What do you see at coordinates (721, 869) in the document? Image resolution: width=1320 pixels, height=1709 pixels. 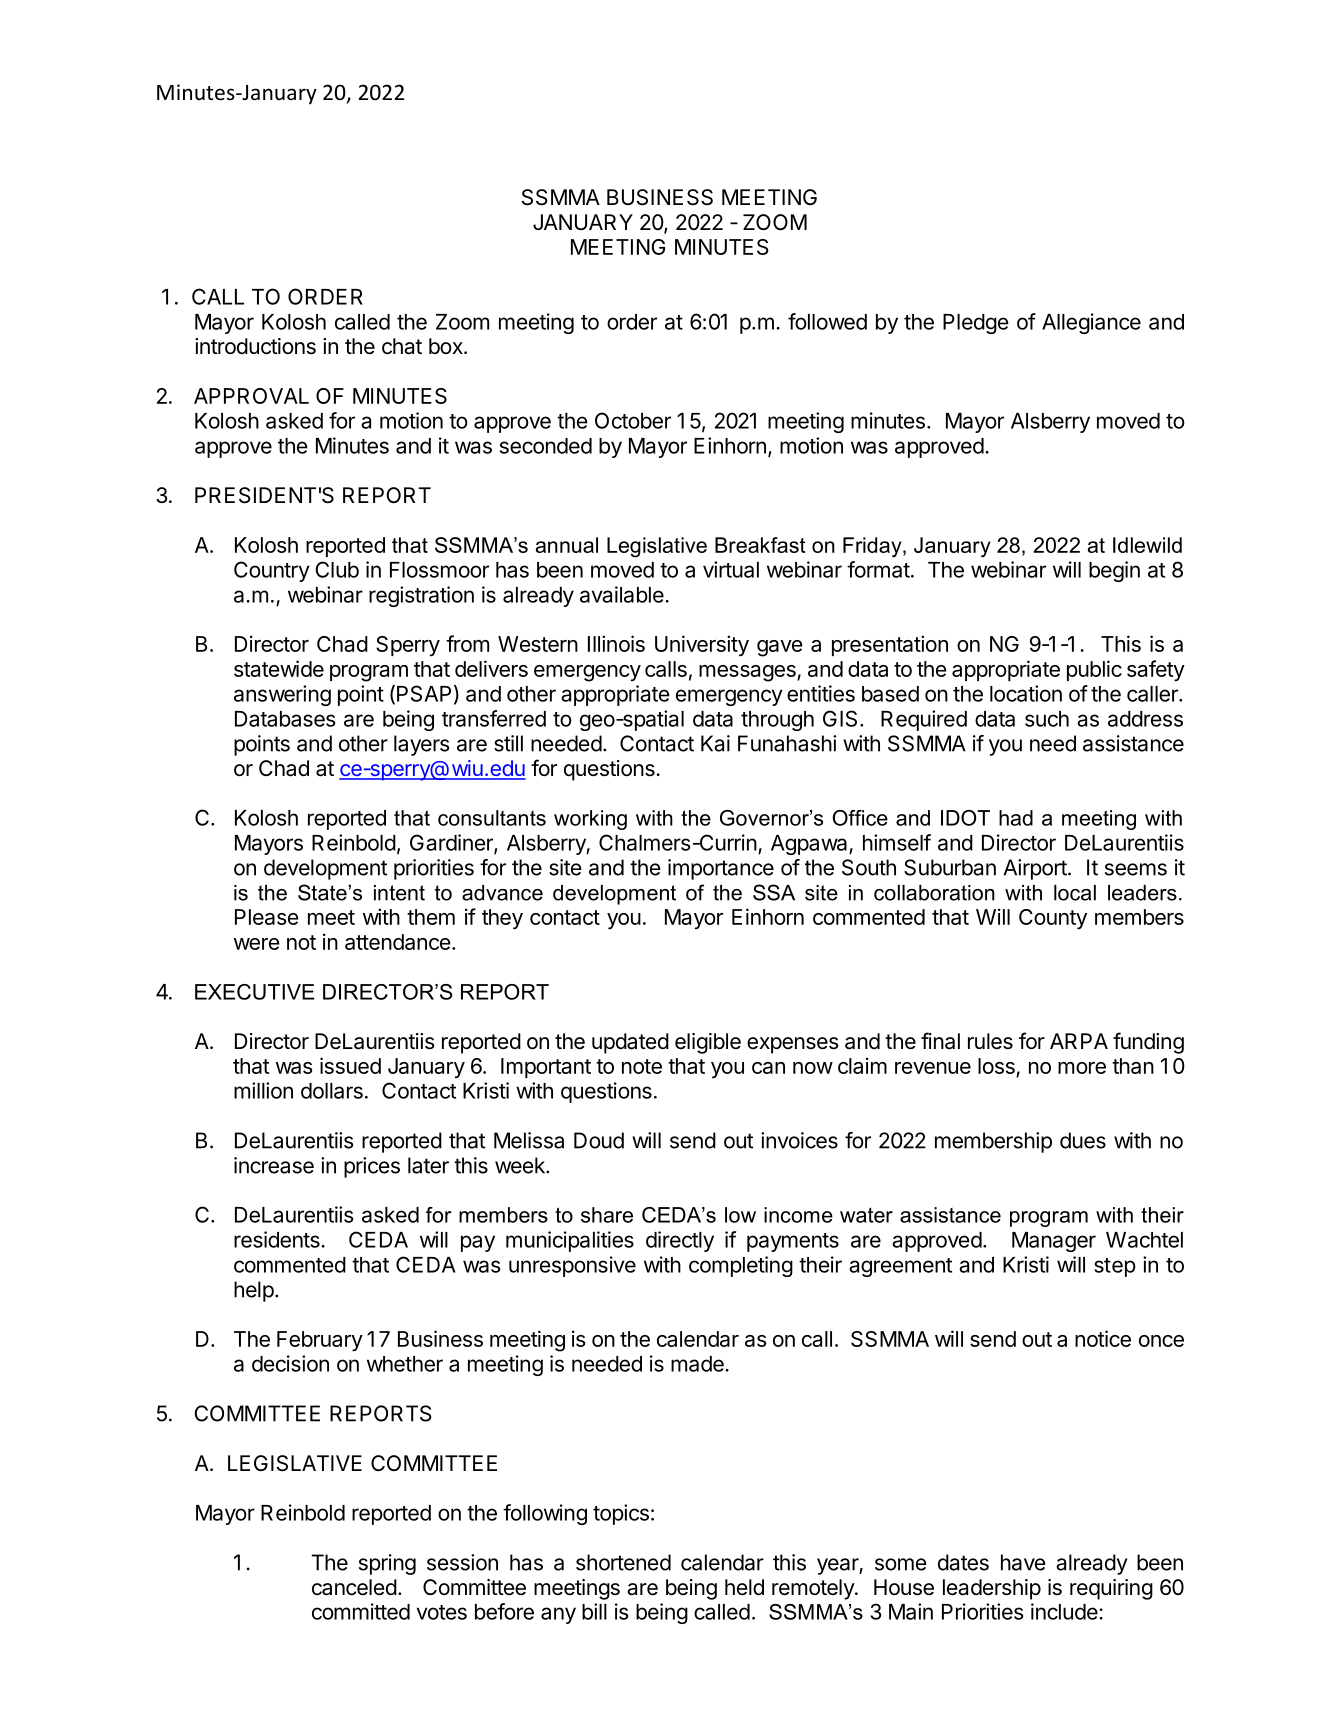 I see `importance` at bounding box center [721, 869].
